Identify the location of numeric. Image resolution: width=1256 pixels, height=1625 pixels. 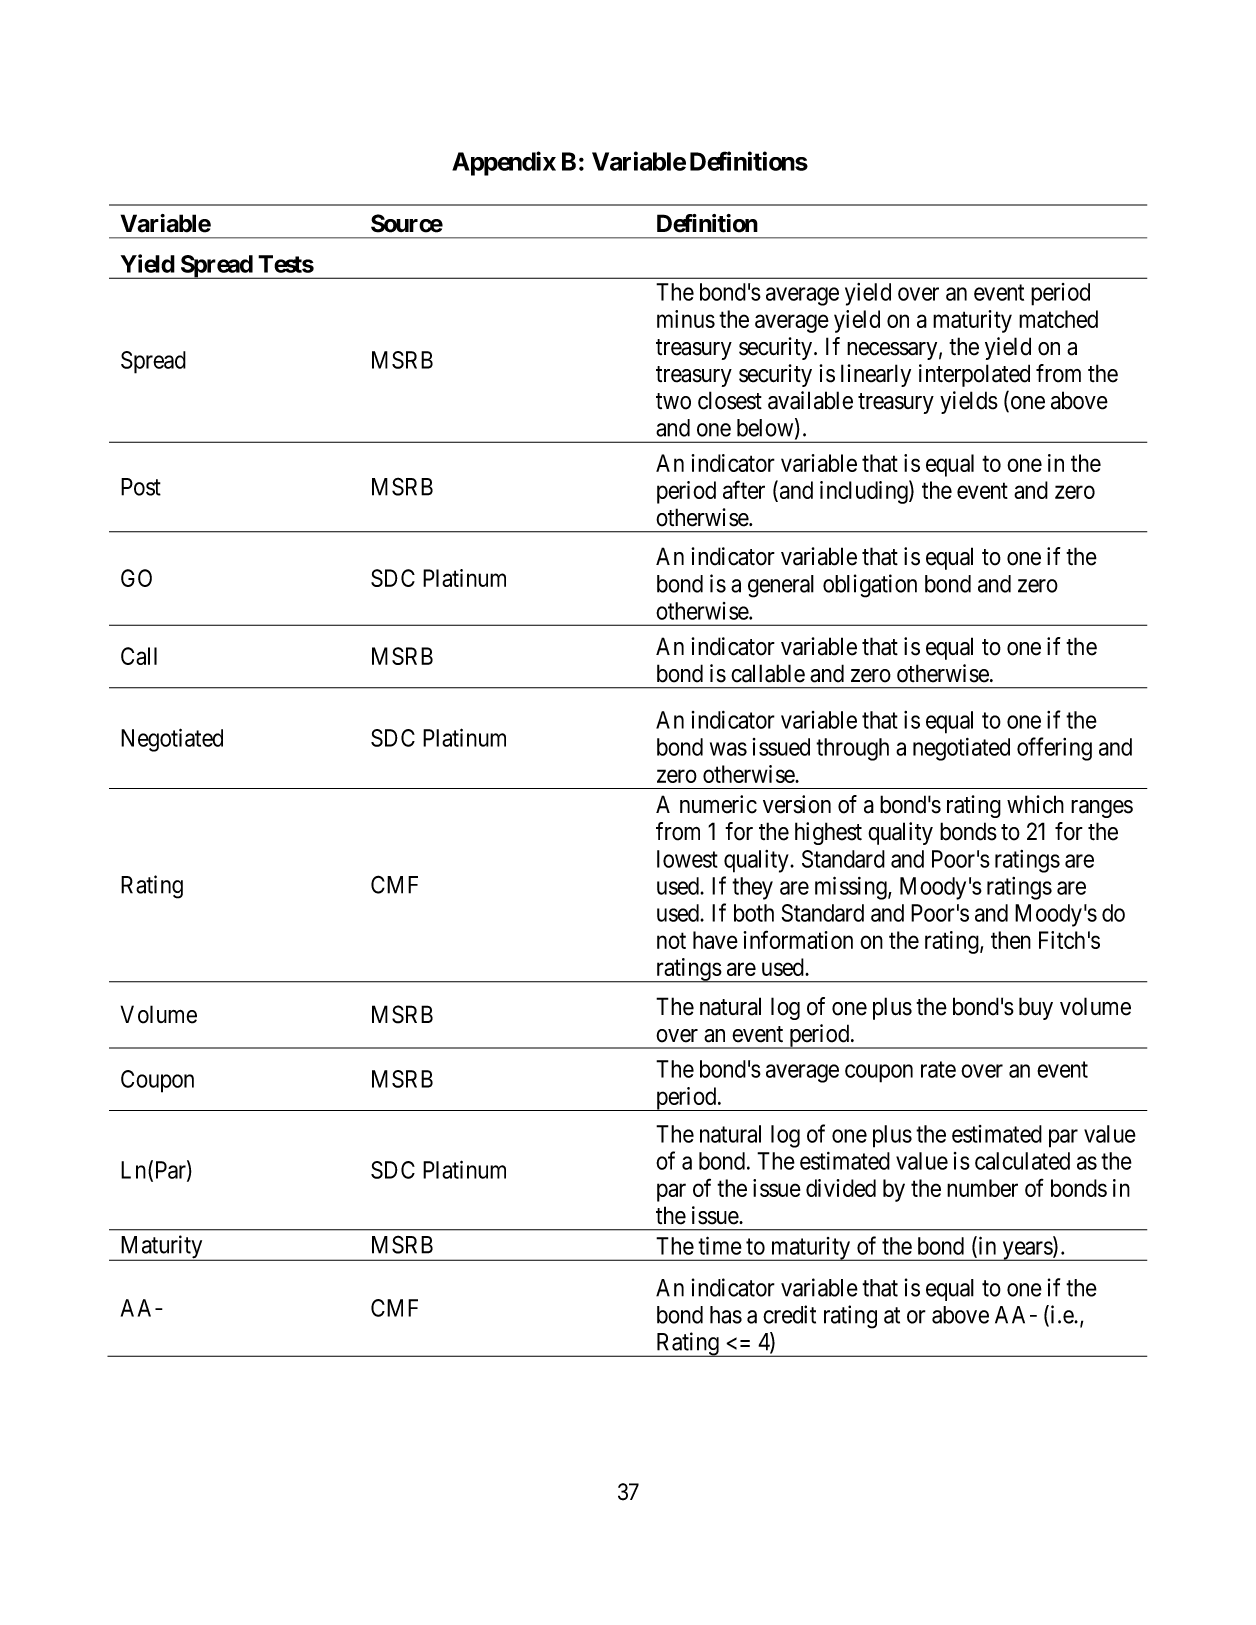
(718, 804).
